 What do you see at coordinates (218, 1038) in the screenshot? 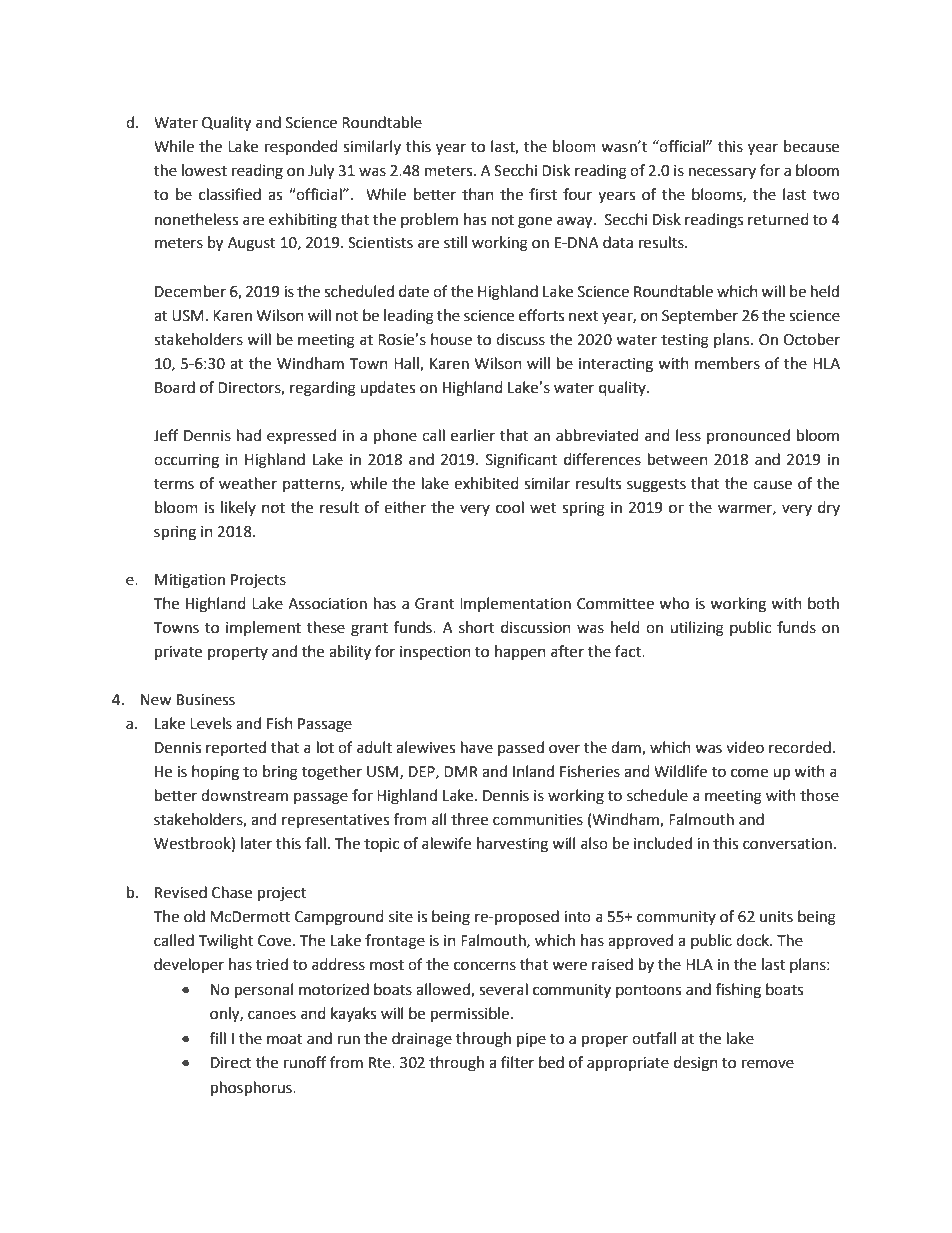
I see `fill` at bounding box center [218, 1038].
